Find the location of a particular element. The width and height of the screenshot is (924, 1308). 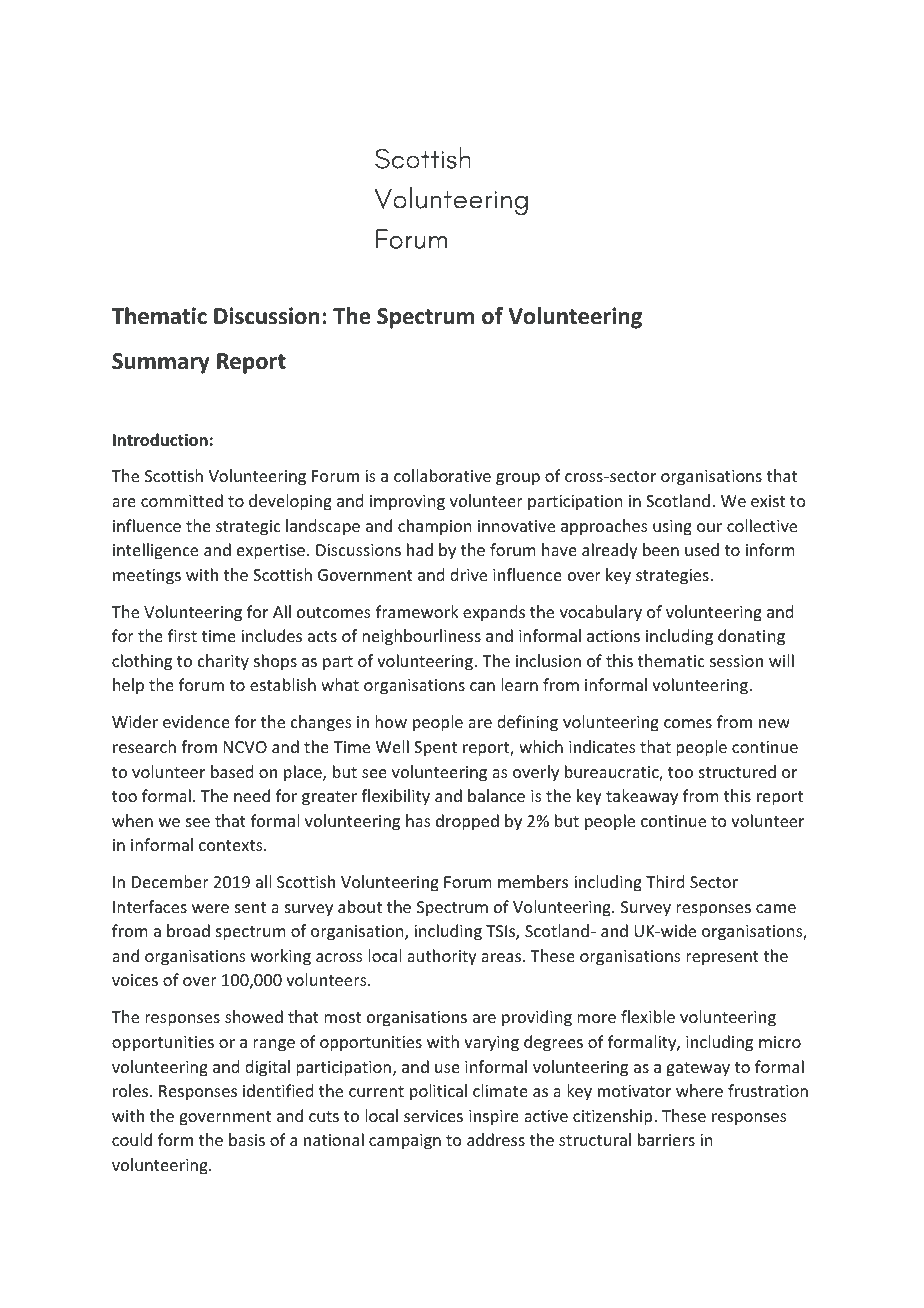

contexts is located at coordinates (232, 845).
